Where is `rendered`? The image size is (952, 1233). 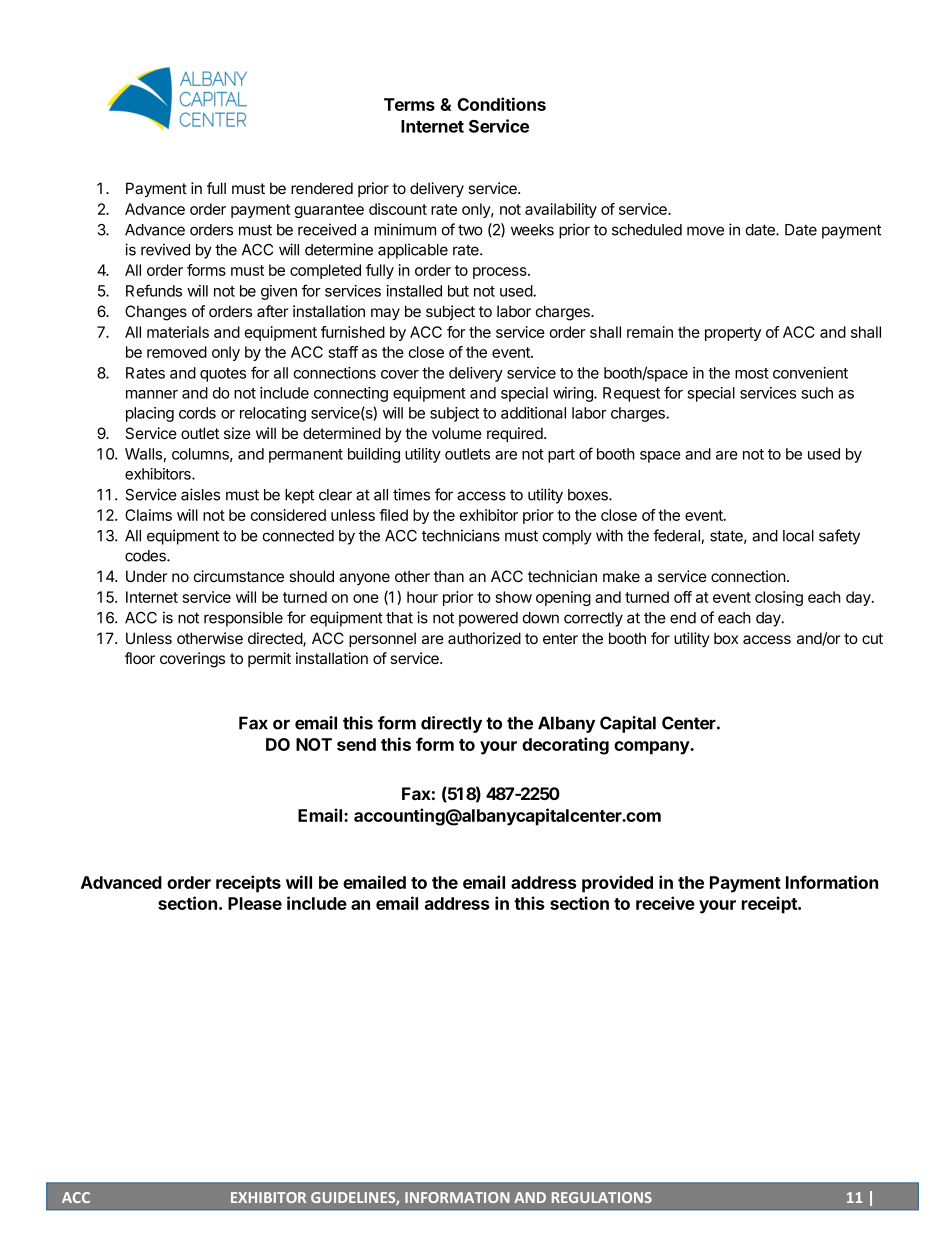
rendered is located at coordinates (322, 188).
